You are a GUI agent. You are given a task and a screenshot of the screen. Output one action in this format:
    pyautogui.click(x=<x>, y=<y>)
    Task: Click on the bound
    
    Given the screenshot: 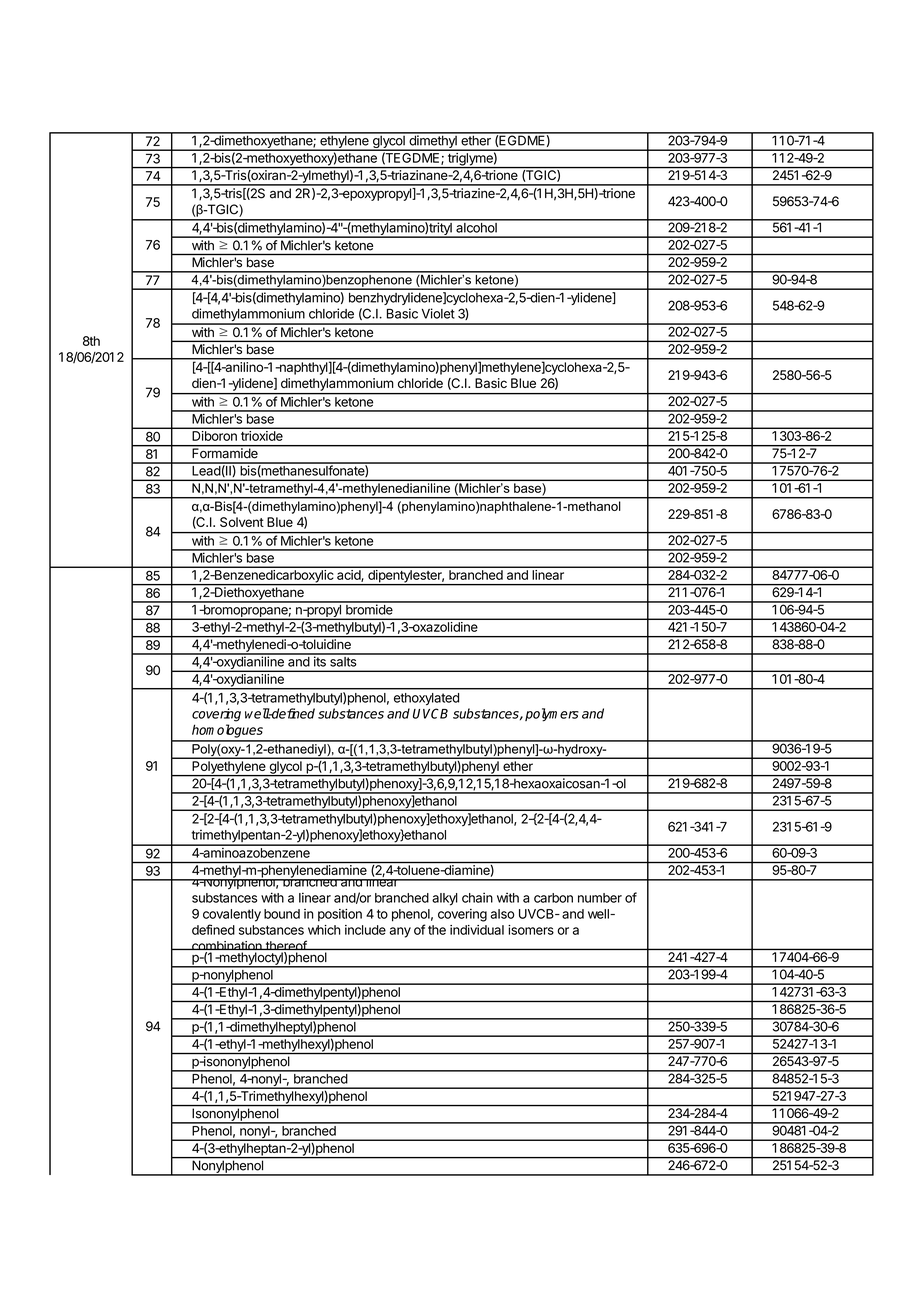 What is the action you would take?
    pyautogui.click(x=282, y=914)
